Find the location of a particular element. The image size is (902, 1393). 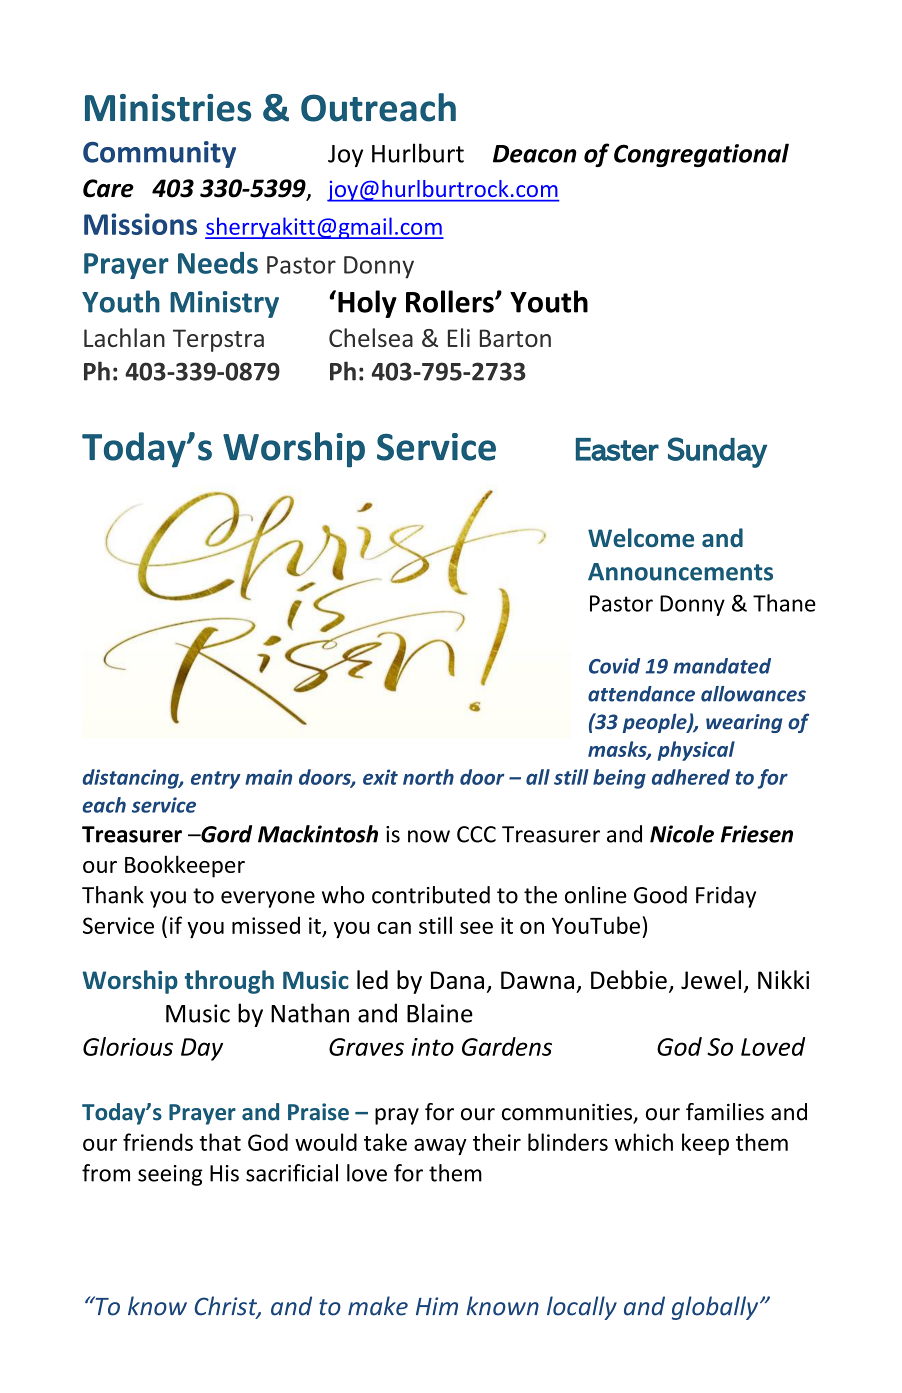

Congregational is located at coordinates (701, 155).
